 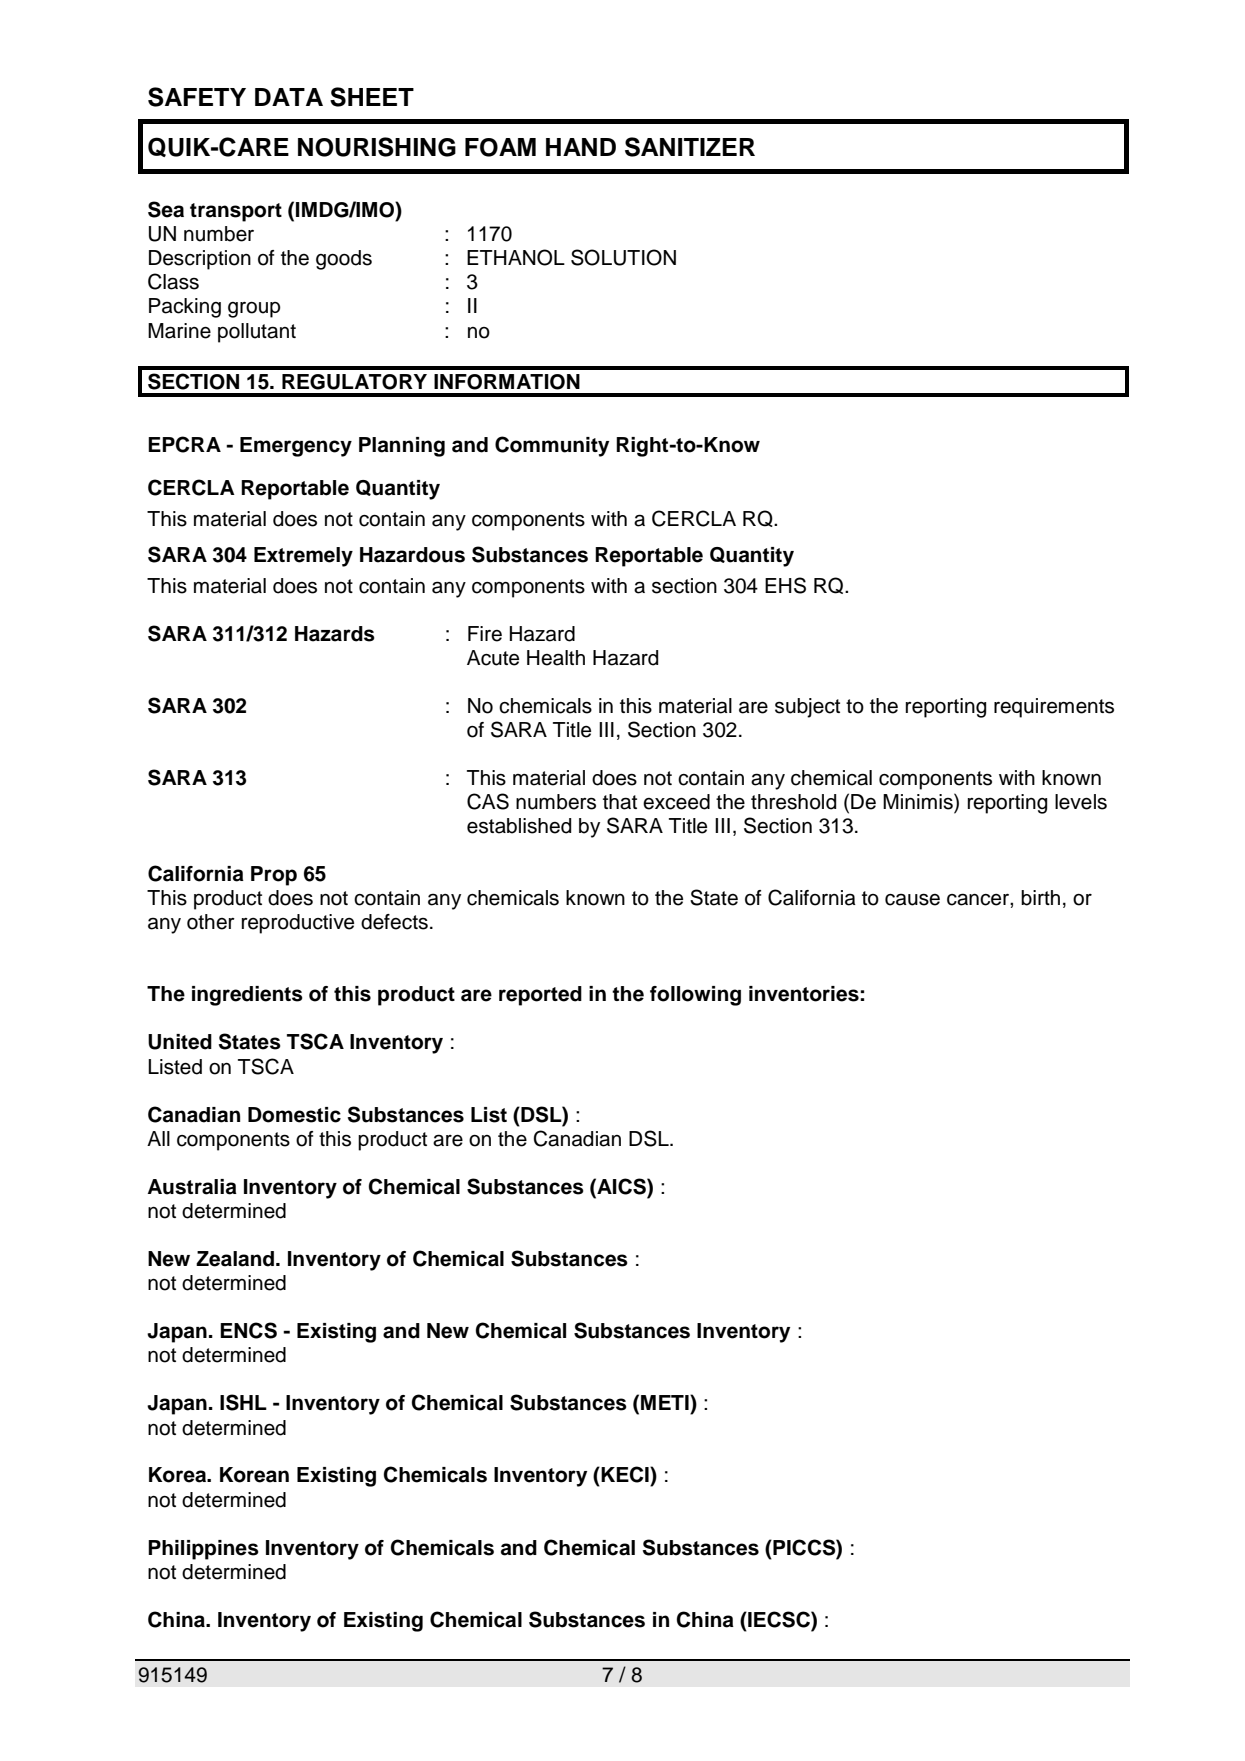 I want to click on following, so click(x=695, y=996).
